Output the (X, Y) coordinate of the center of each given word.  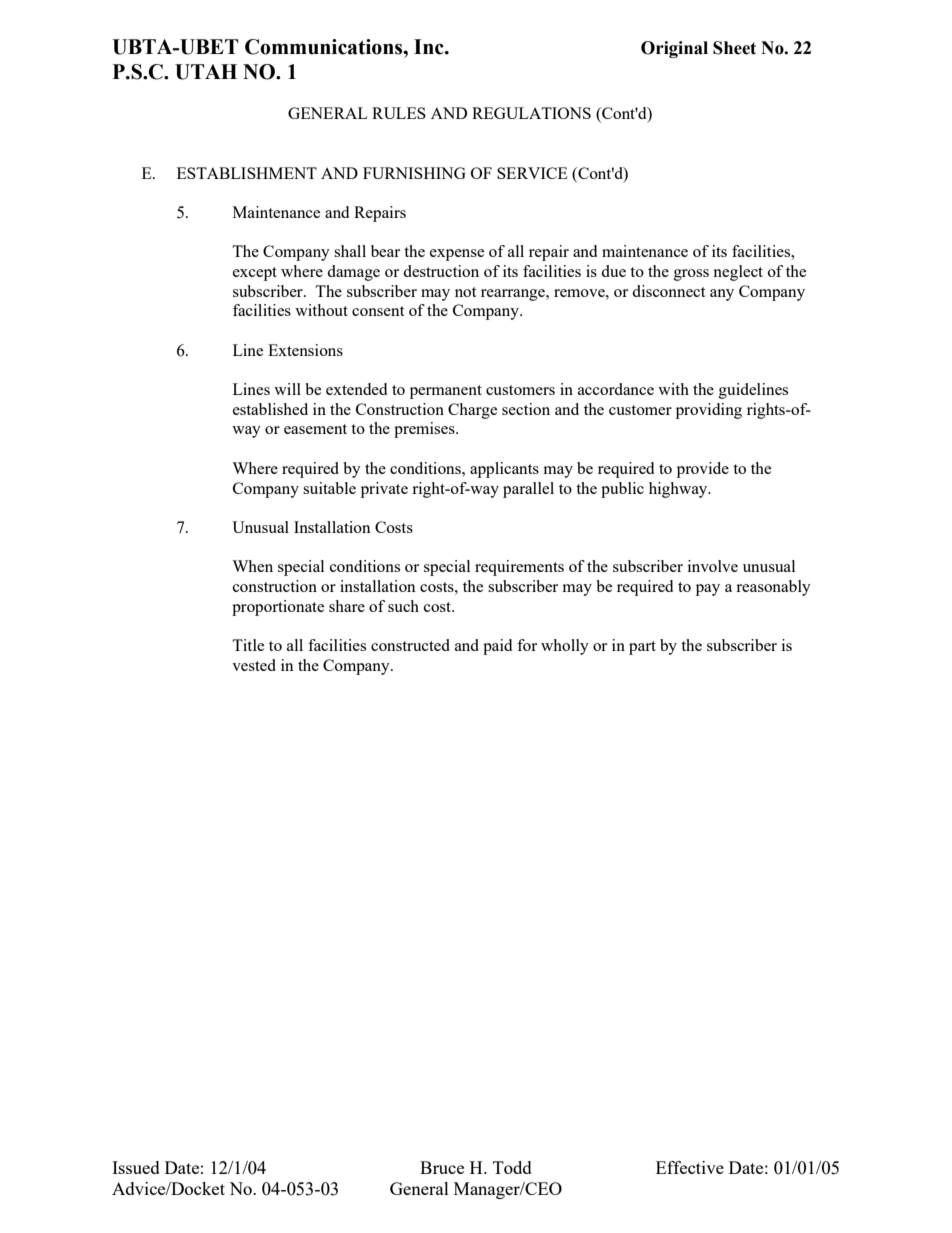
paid (497, 647)
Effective (690, 1167)
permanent (446, 392)
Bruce (442, 1167)
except (255, 274)
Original (674, 49)
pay (708, 590)
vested (254, 665)
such (403, 606)
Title (248, 645)
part (642, 648)
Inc (430, 47)
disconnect (668, 291)
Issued (136, 1167)
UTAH (206, 72)
